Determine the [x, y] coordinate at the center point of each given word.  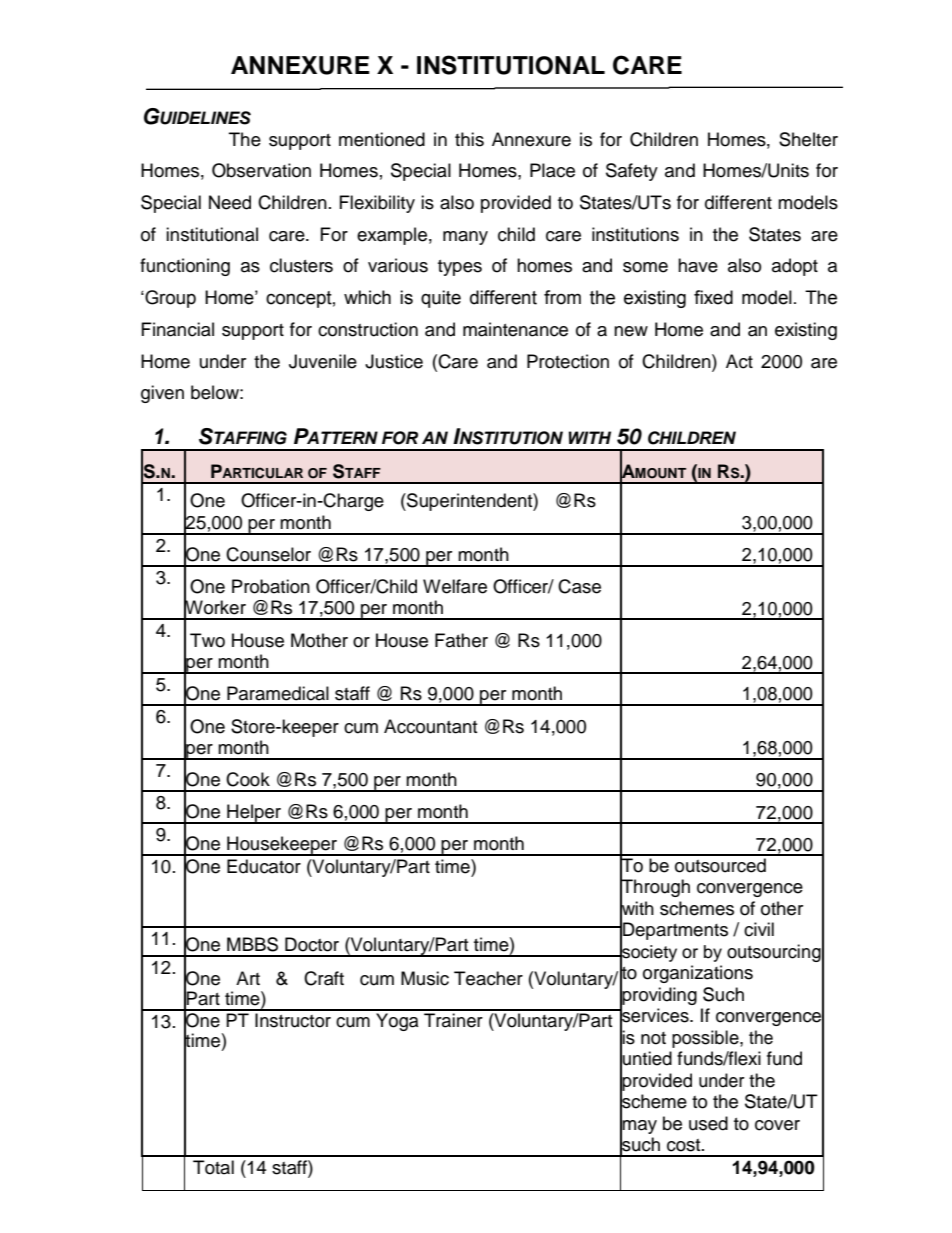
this [469, 139]
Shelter [808, 139]
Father [461, 640]
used [708, 1123]
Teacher [488, 978]
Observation [261, 170]
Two [207, 640]
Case [579, 586]
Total [213, 1167]
